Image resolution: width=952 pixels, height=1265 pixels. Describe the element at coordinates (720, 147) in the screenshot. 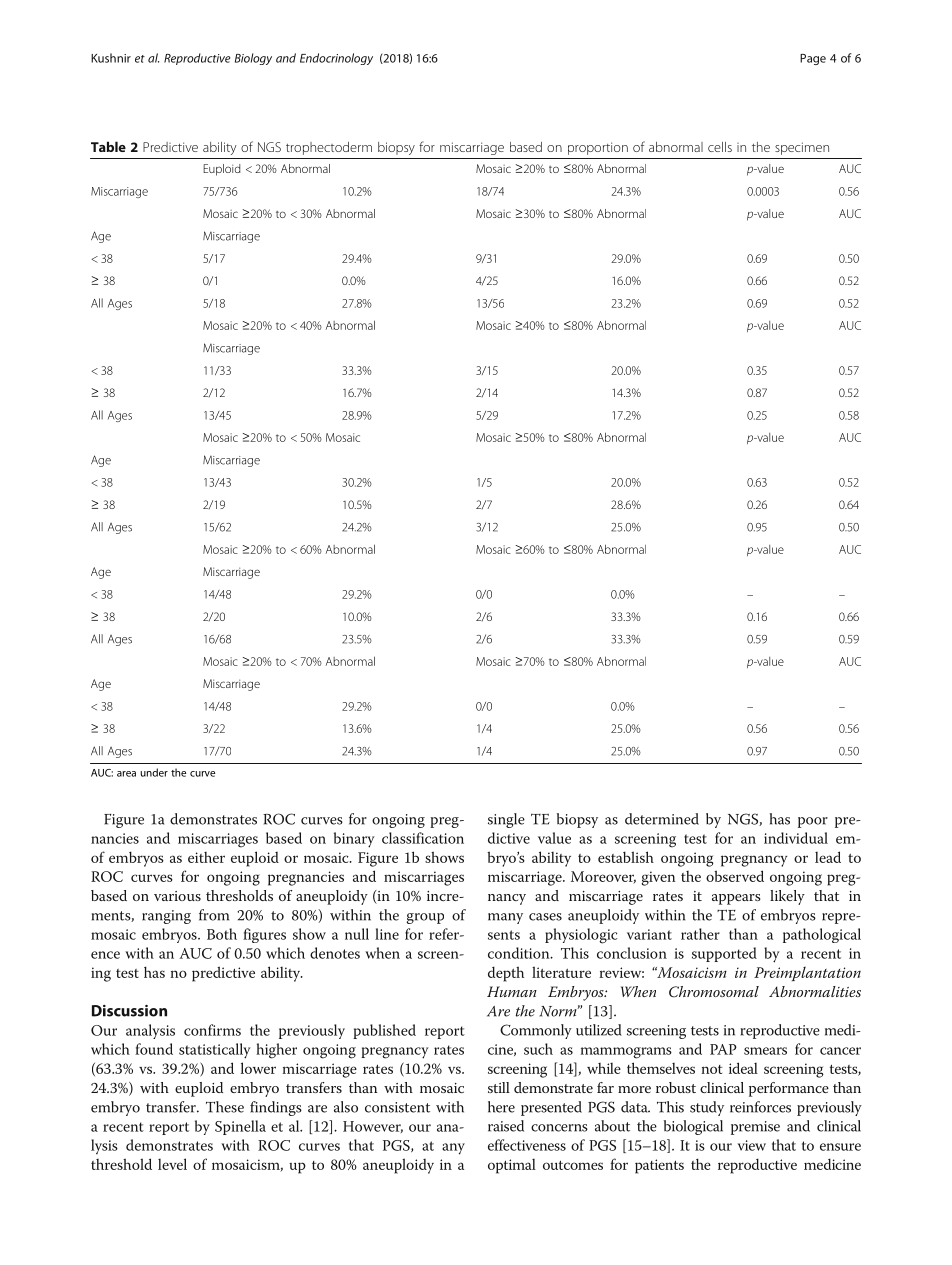

I see `cells` at that location.
